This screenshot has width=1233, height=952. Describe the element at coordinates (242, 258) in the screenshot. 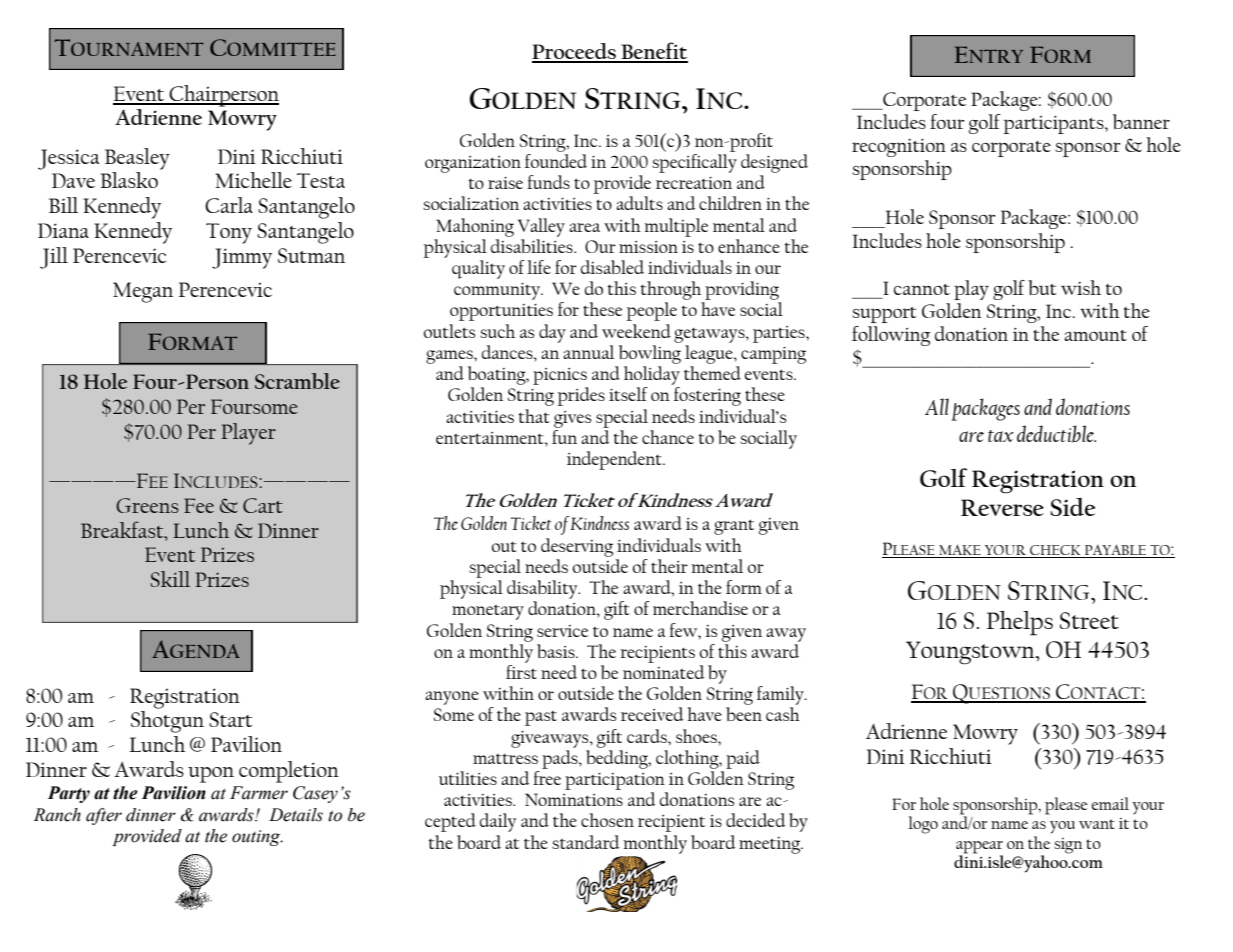

I see `Jimmy` at that location.
